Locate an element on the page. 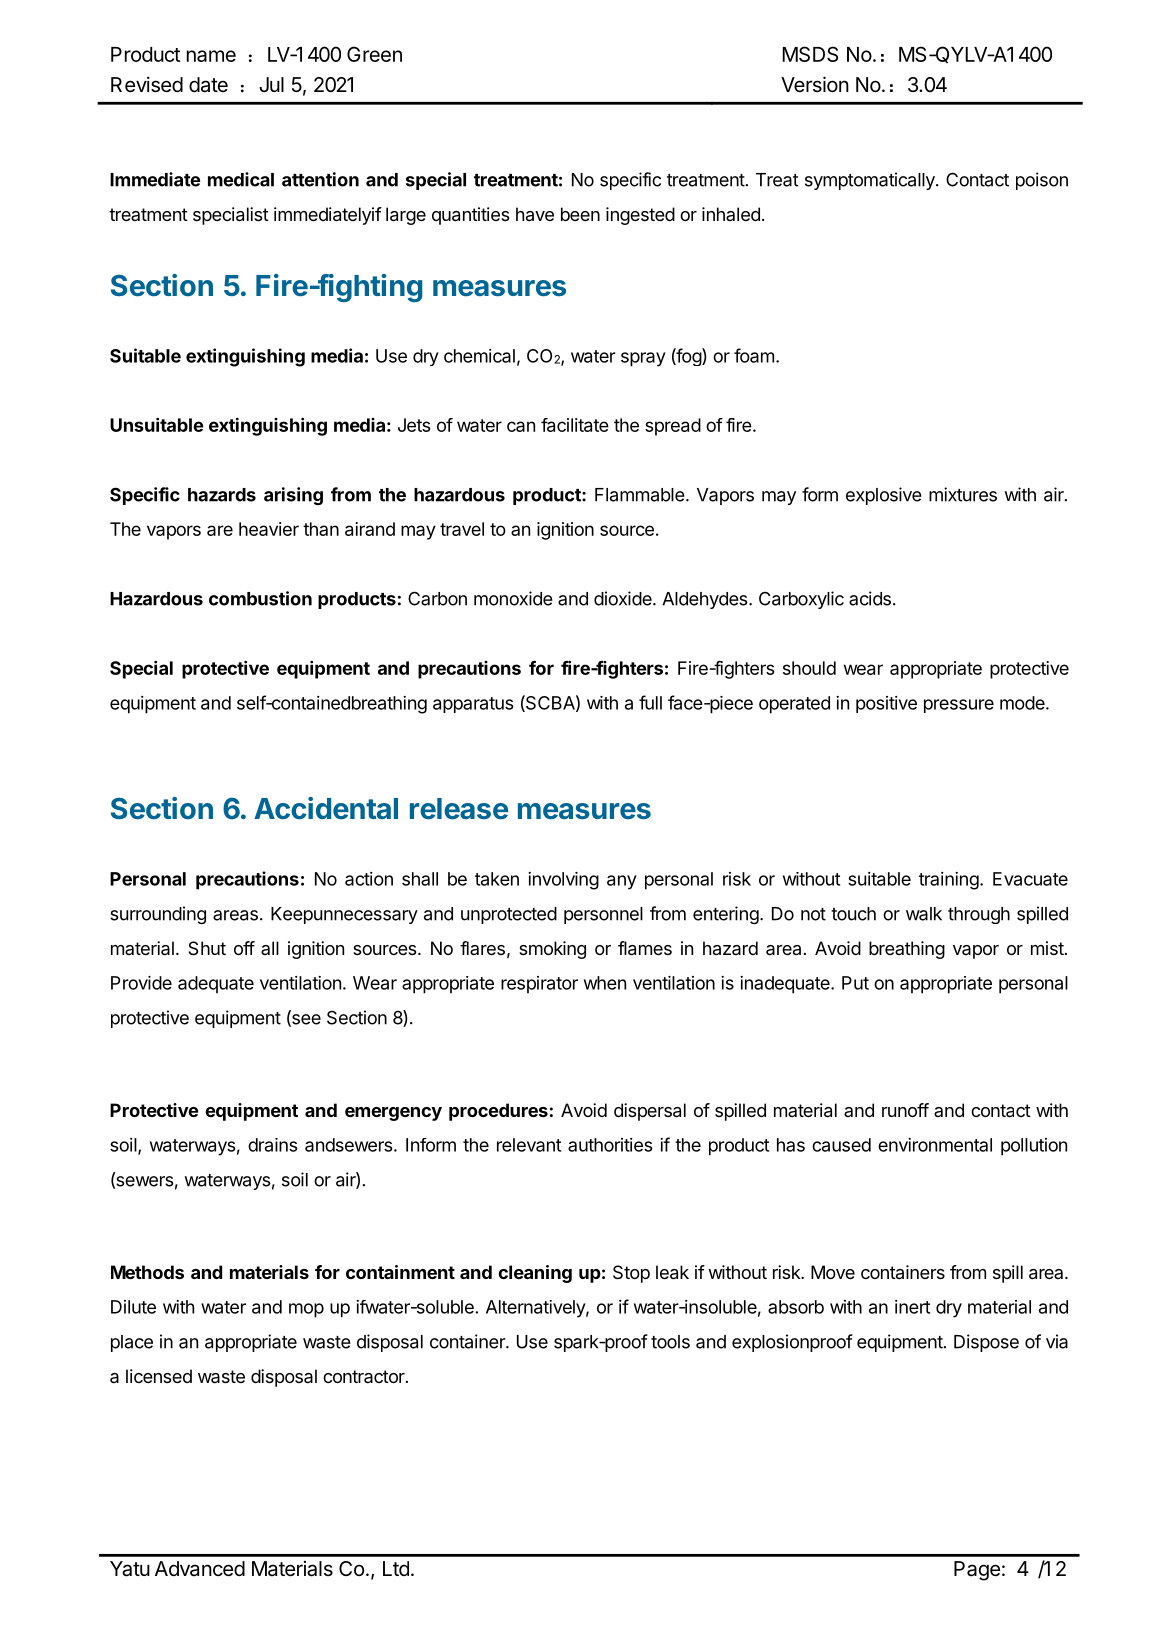 Image resolution: width=1151 pixels, height=1628 pixels. Jul is located at coordinates (271, 84).
